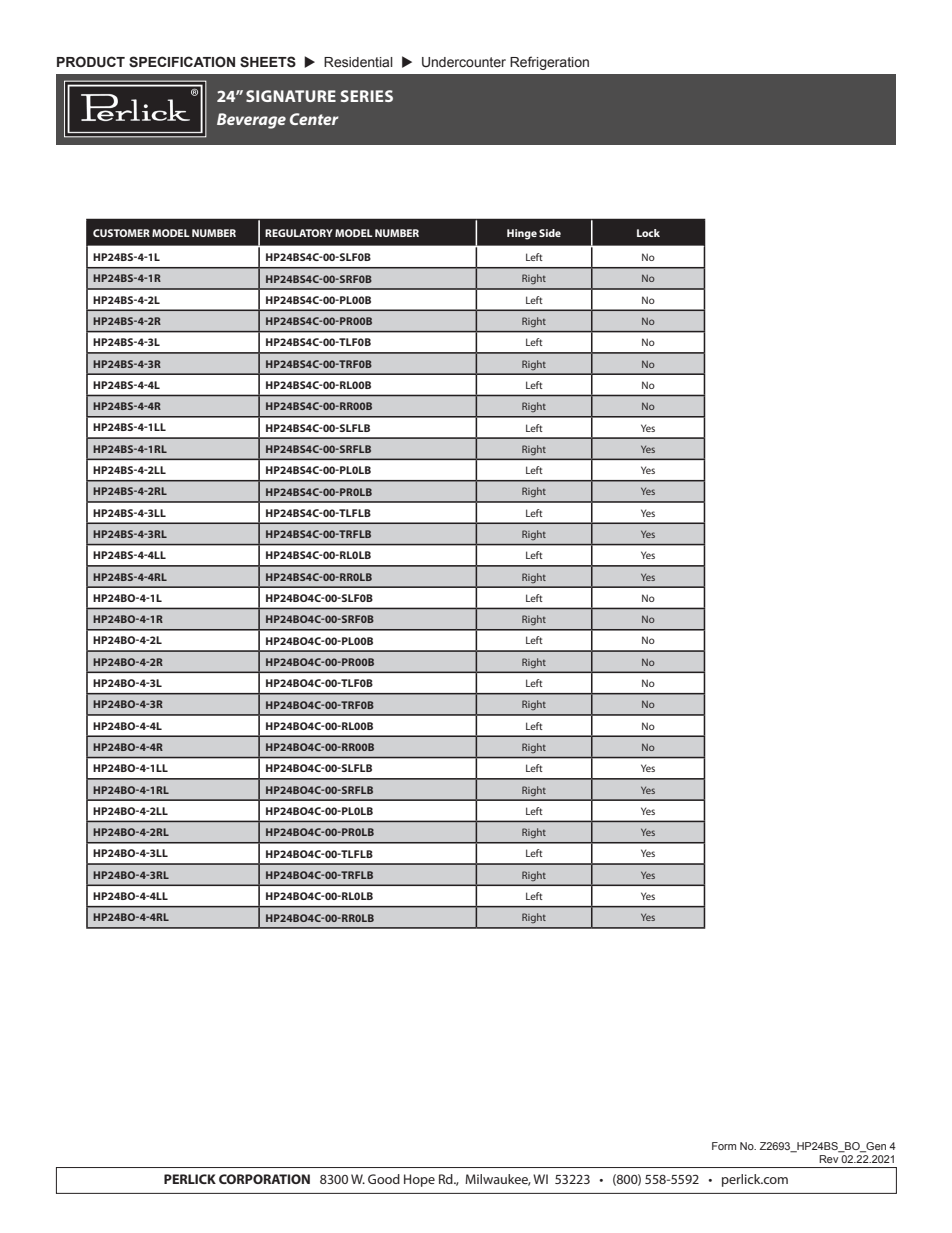 The width and height of the image is (952, 1233). I want to click on SPECIFICATION, so click(182, 62).
